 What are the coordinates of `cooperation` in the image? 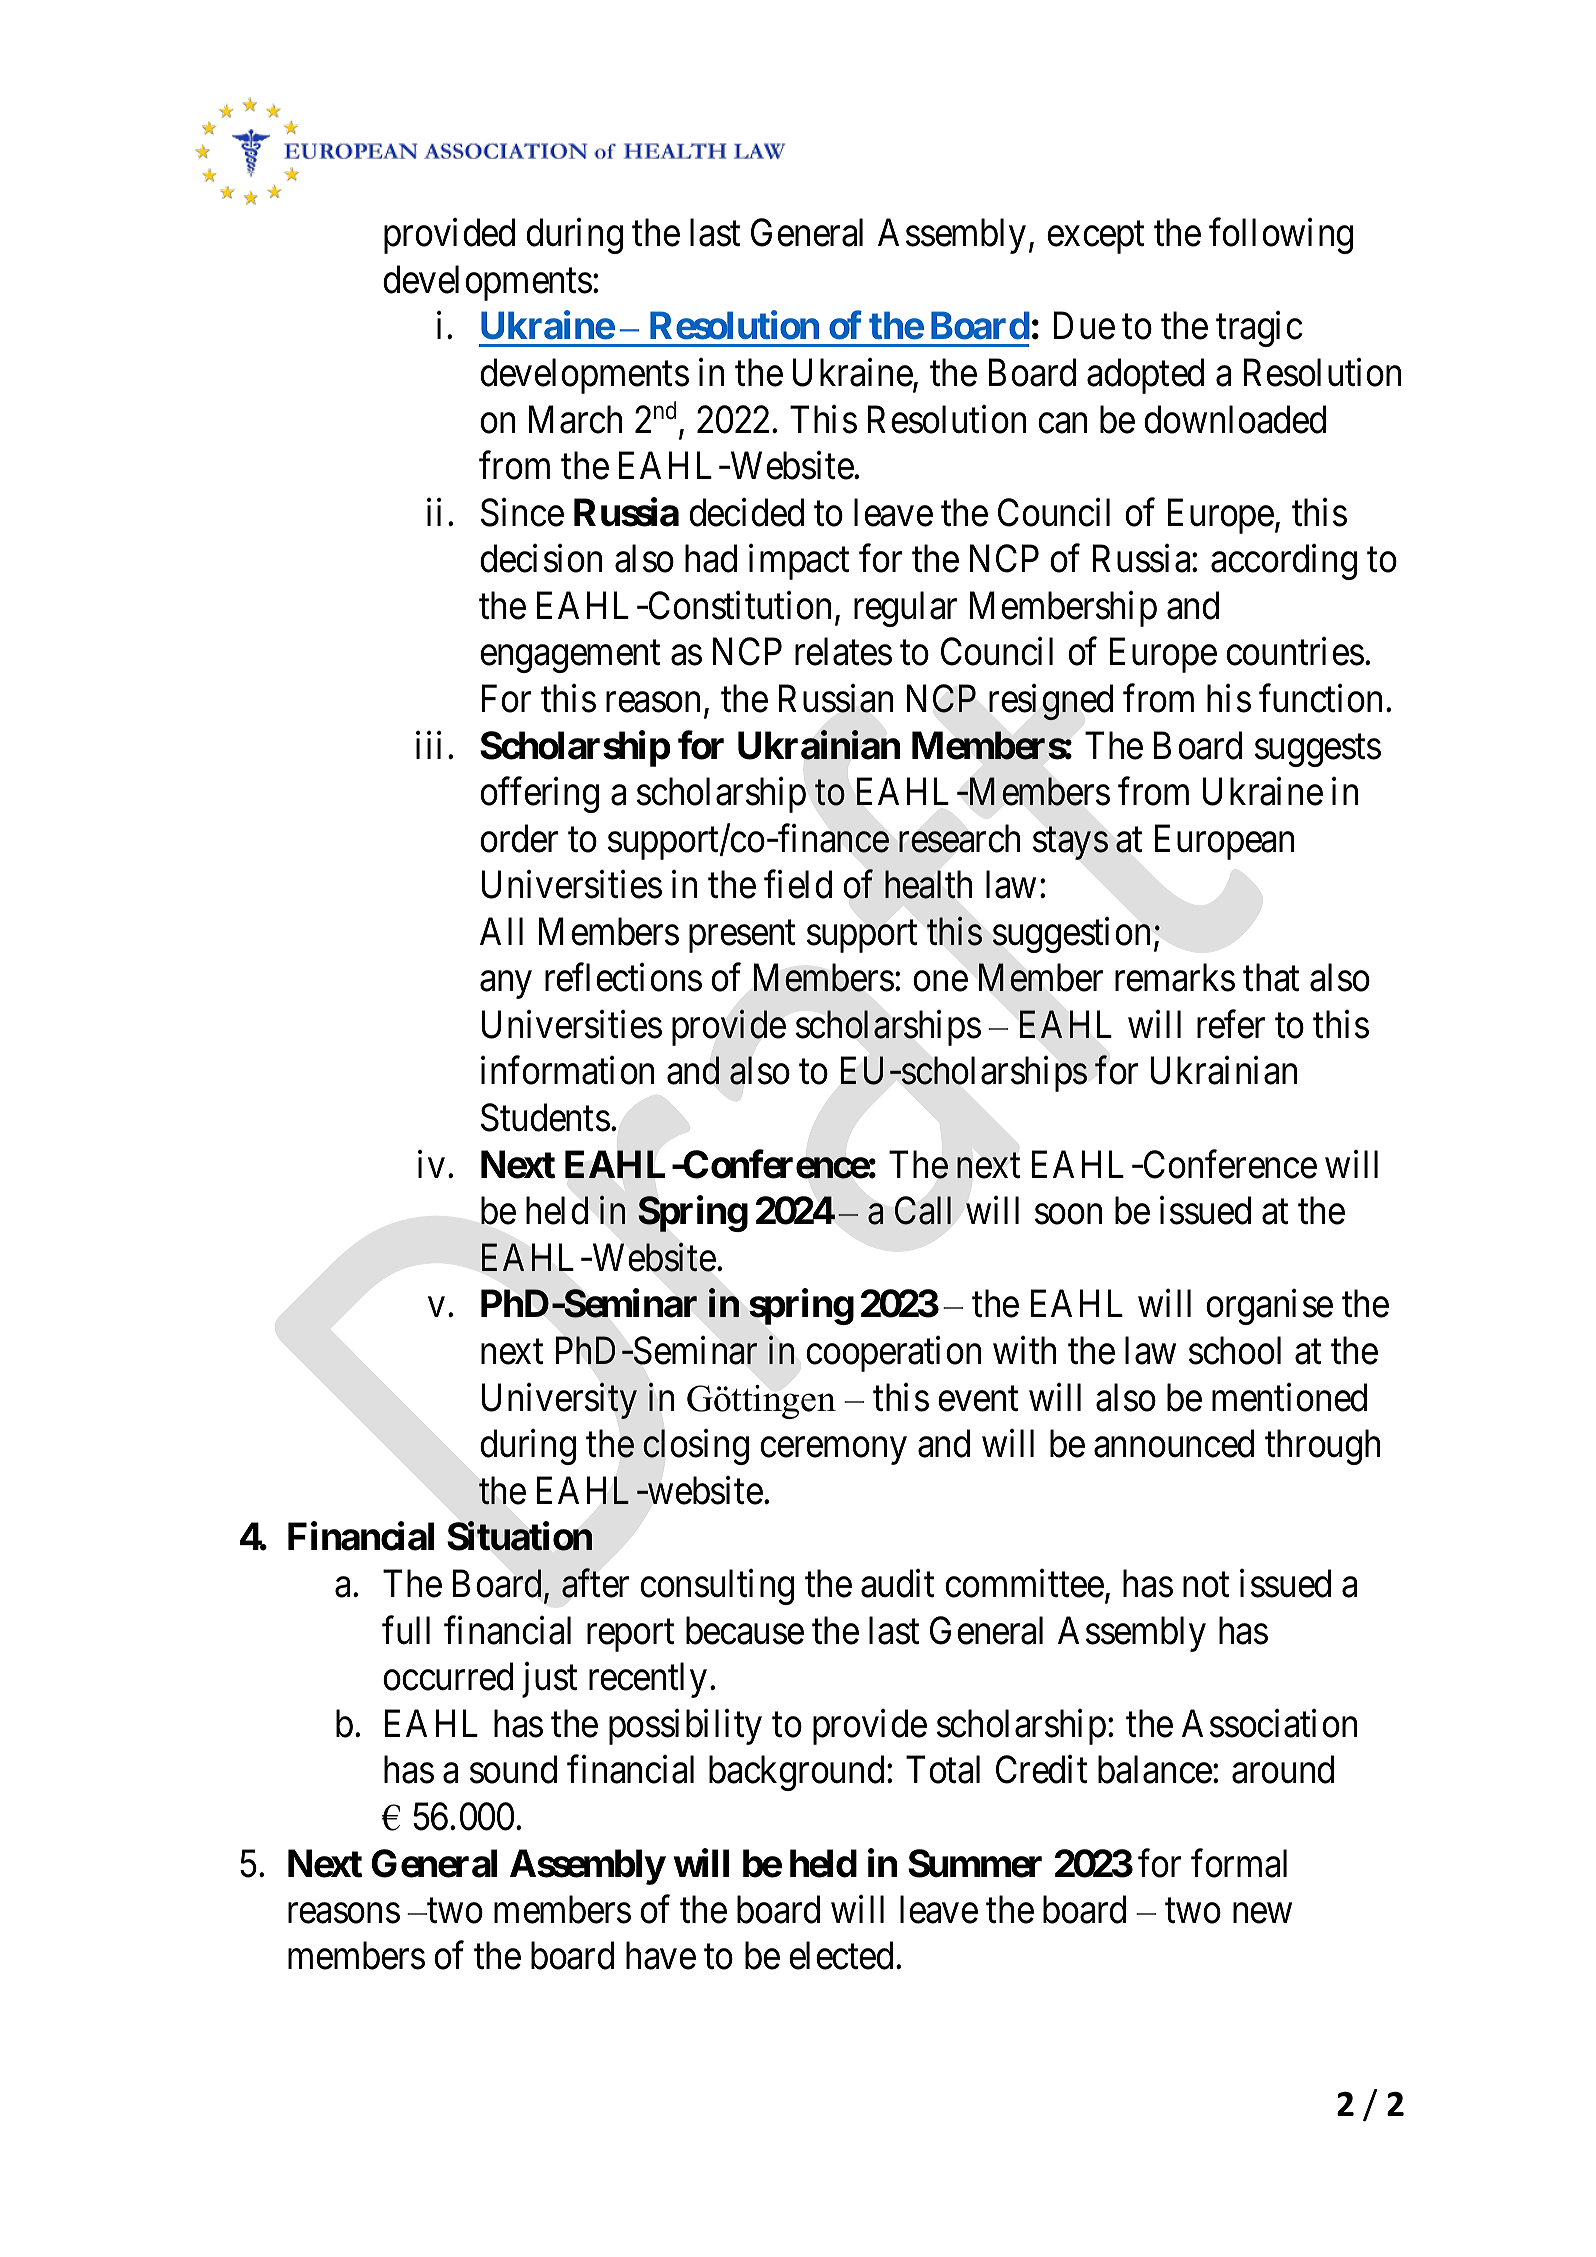 It's located at (893, 1354).
